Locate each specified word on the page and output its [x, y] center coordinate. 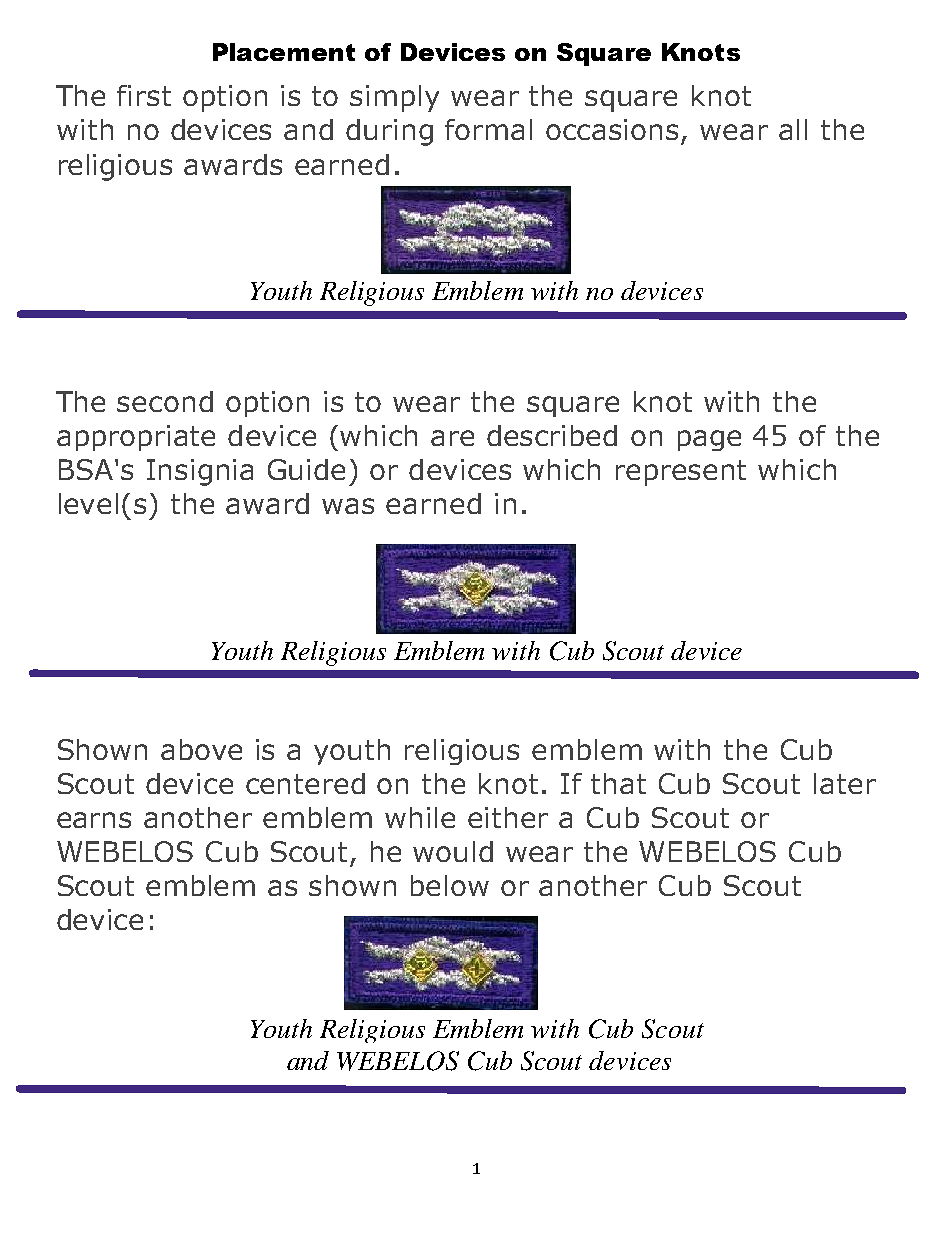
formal [488, 129]
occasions [612, 129]
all [793, 129]
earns [94, 820]
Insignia [200, 472]
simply [394, 98]
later [845, 783]
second [165, 401]
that [618, 783]
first [144, 95]
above [201, 749]
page [709, 440]
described [552, 435]
